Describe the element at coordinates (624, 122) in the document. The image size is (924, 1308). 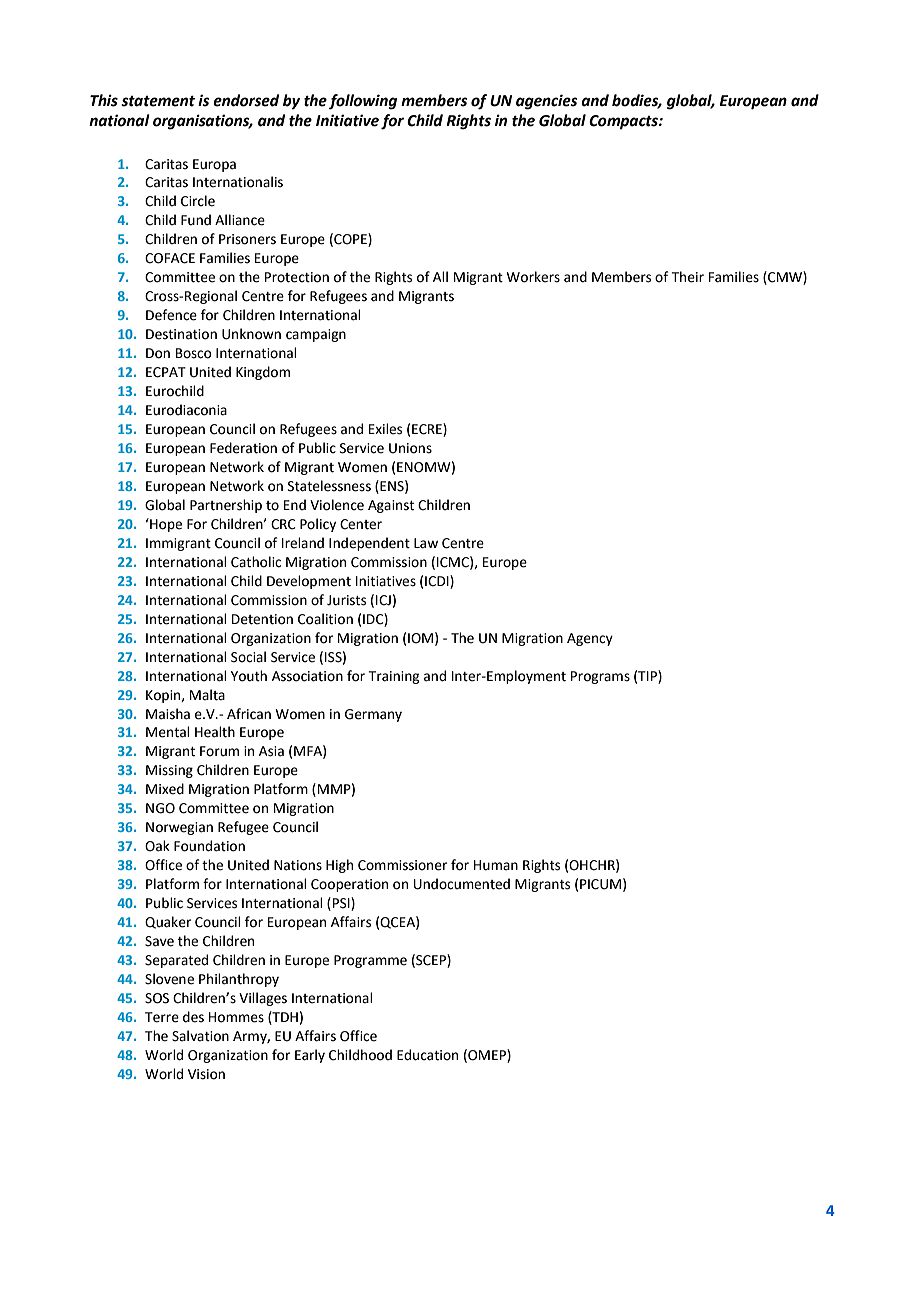
I see `Compacts` at that location.
